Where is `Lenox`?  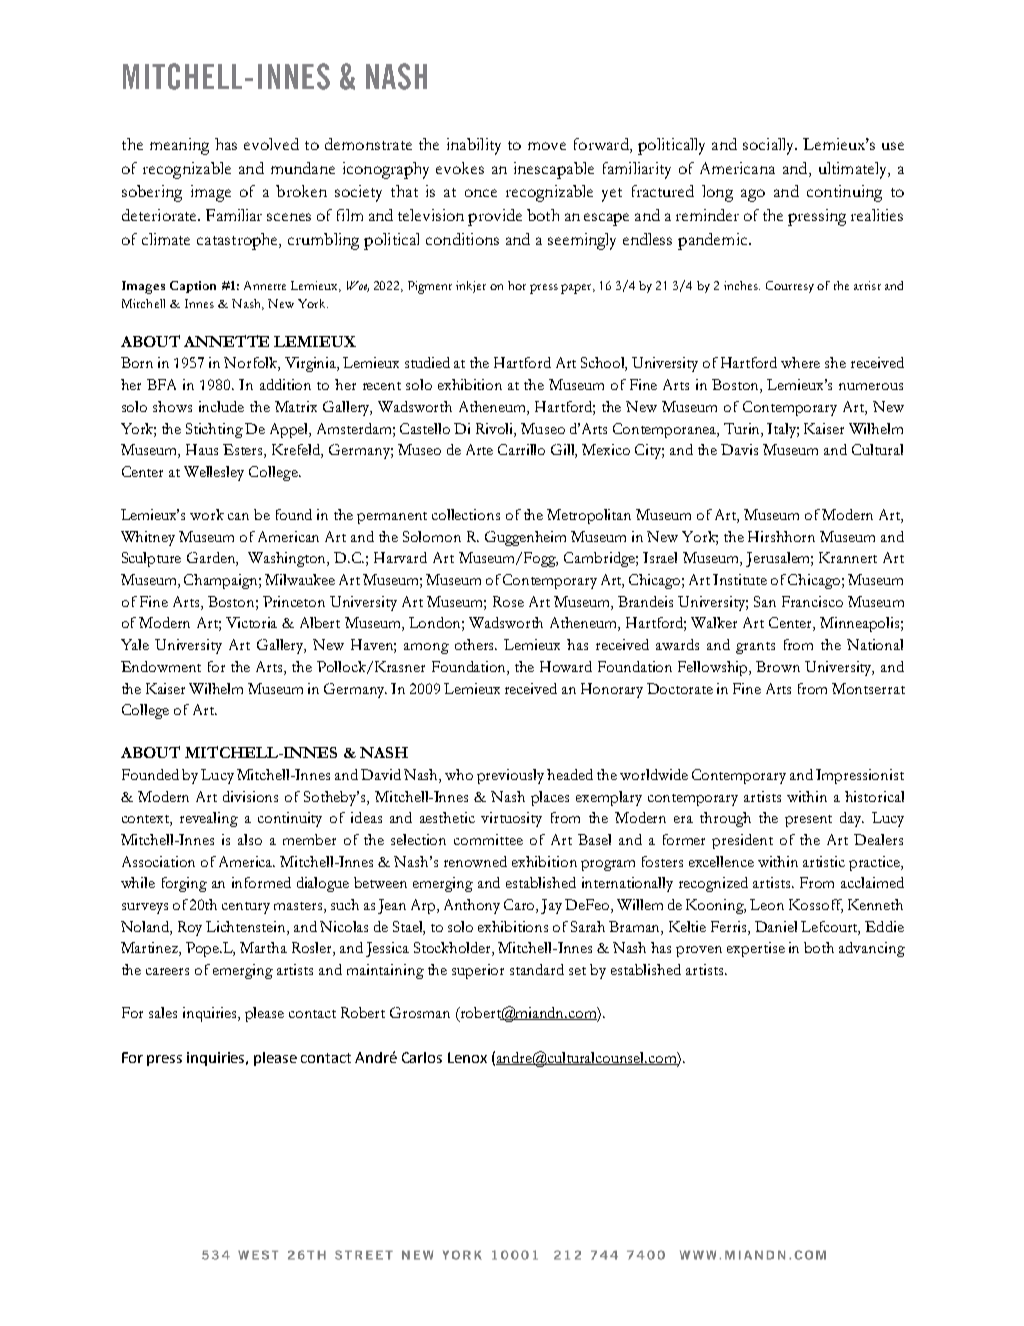 Lenox is located at coordinates (467, 1057).
